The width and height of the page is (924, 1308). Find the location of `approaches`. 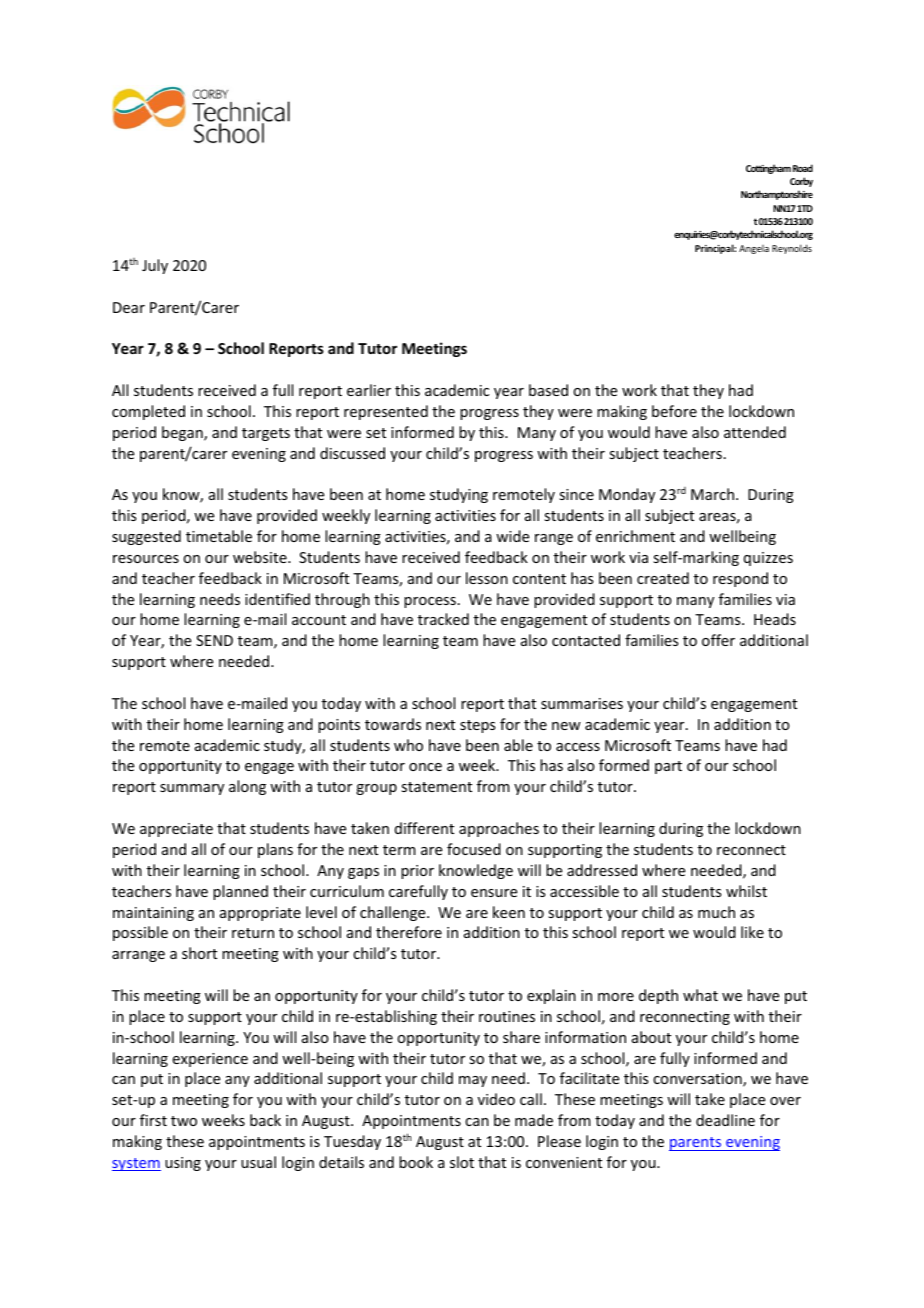

approaches is located at coordinates (499, 829).
